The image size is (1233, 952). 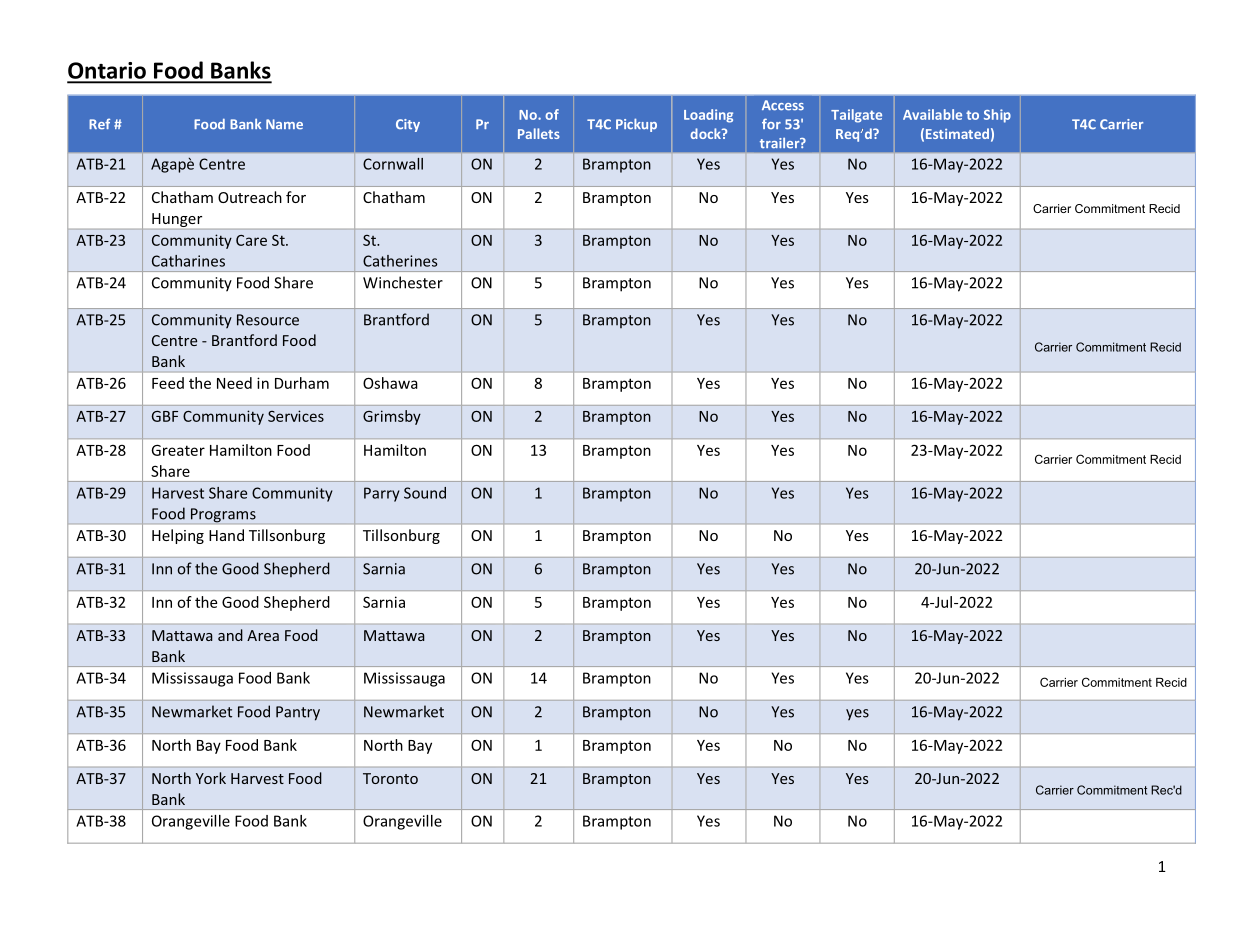 What do you see at coordinates (284, 124) in the document?
I see `Name` at bounding box center [284, 124].
